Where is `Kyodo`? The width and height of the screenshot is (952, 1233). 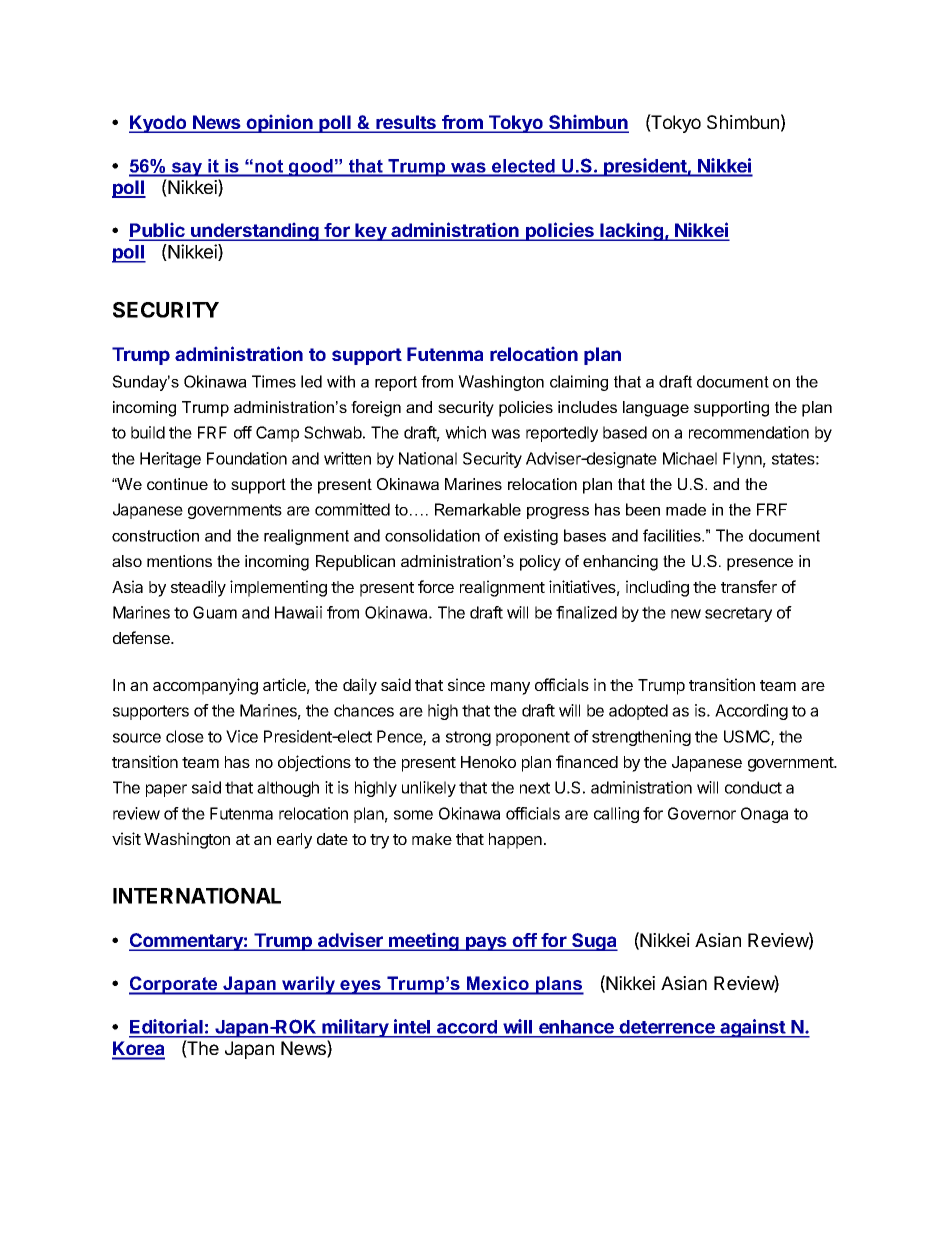
Kyodo is located at coordinates (159, 124).
